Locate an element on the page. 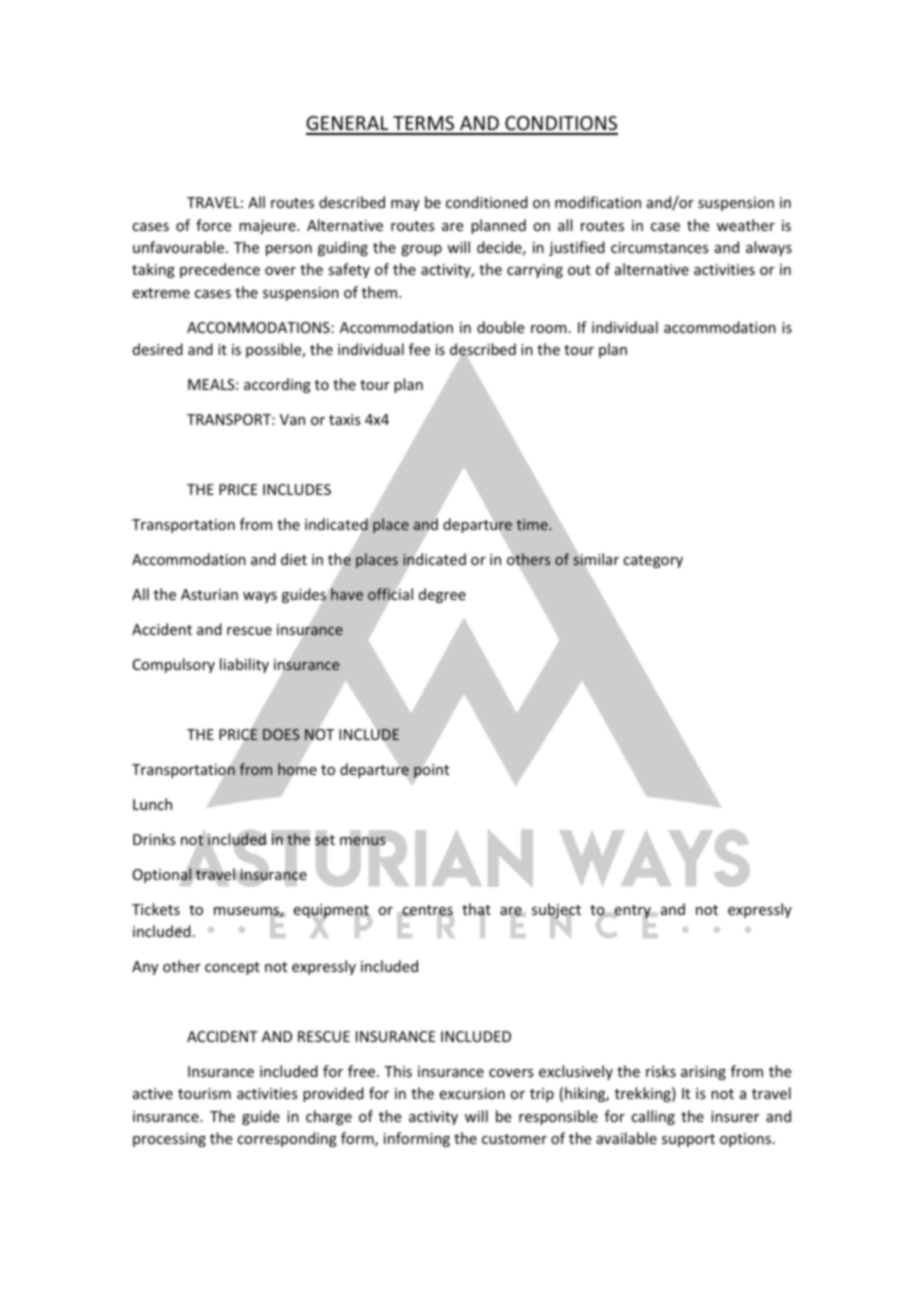 This image has width=924, height=1308. force is located at coordinates (213, 225).
